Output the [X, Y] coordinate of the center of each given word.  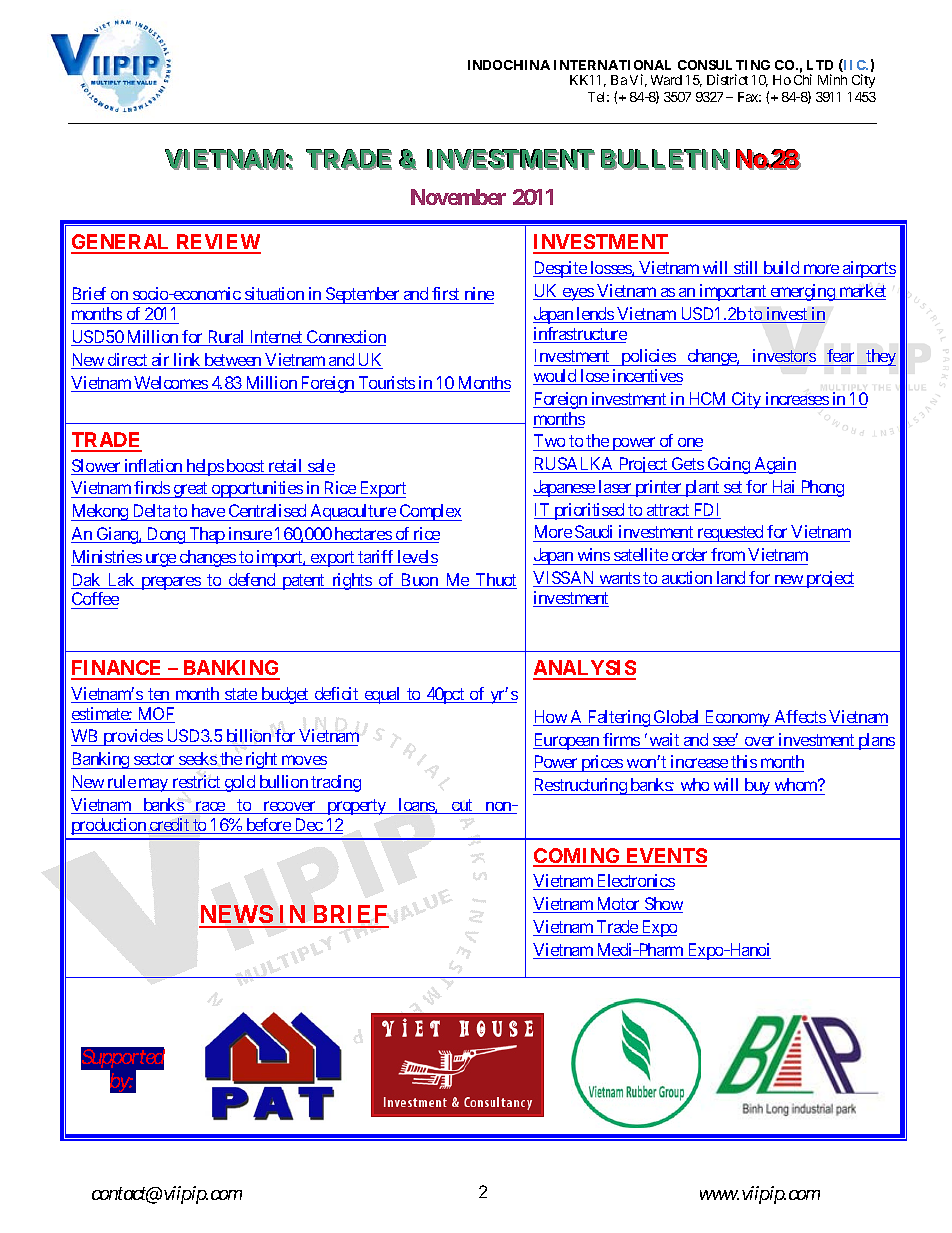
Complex [429, 512]
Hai [783, 488]
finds [151, 489]
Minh [832, 79]
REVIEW [217, 243]
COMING [578, 857]
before [268, 826]
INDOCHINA [509, 65]
